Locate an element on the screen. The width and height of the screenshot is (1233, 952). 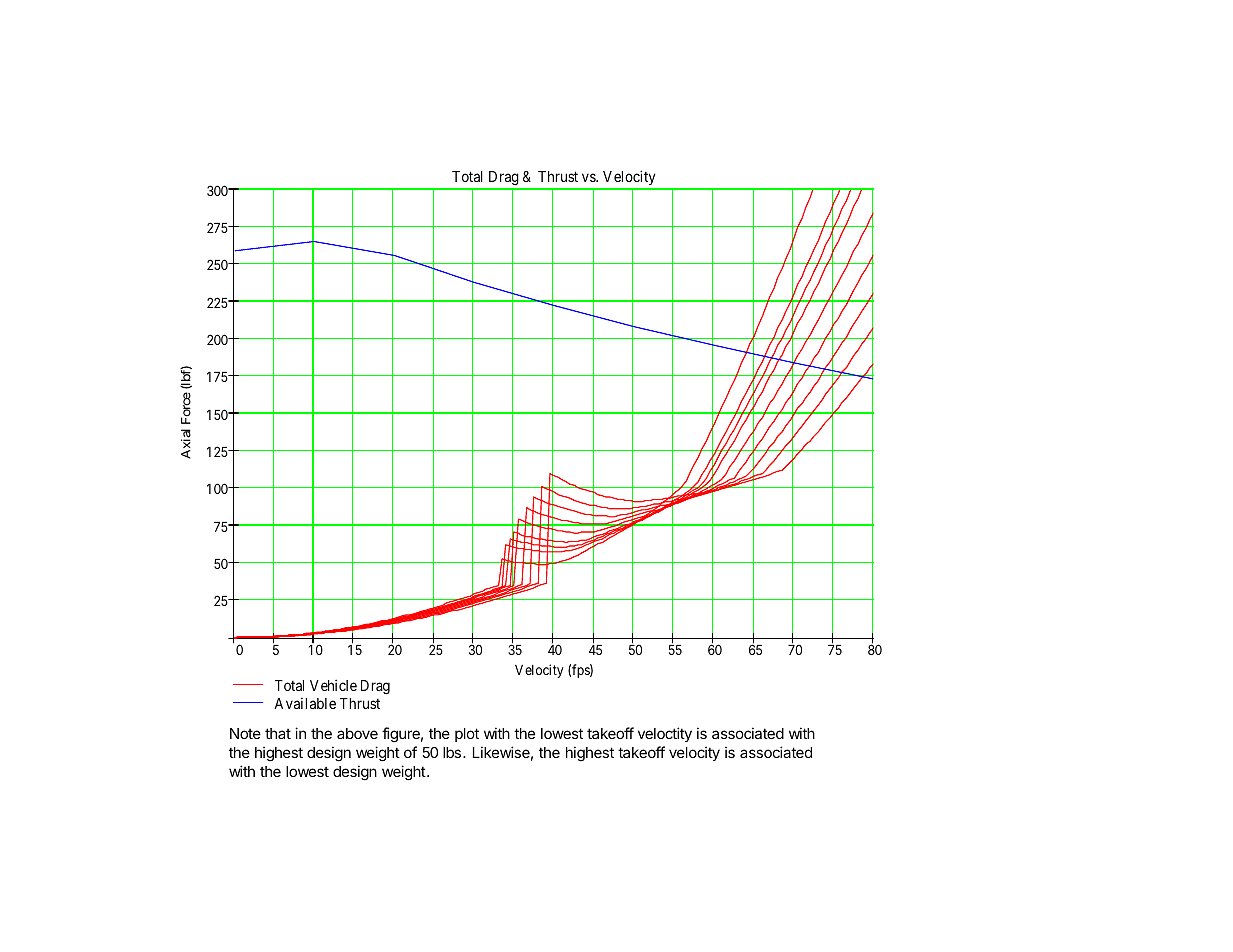
Vehicle is located at coordinates (333, 685).
